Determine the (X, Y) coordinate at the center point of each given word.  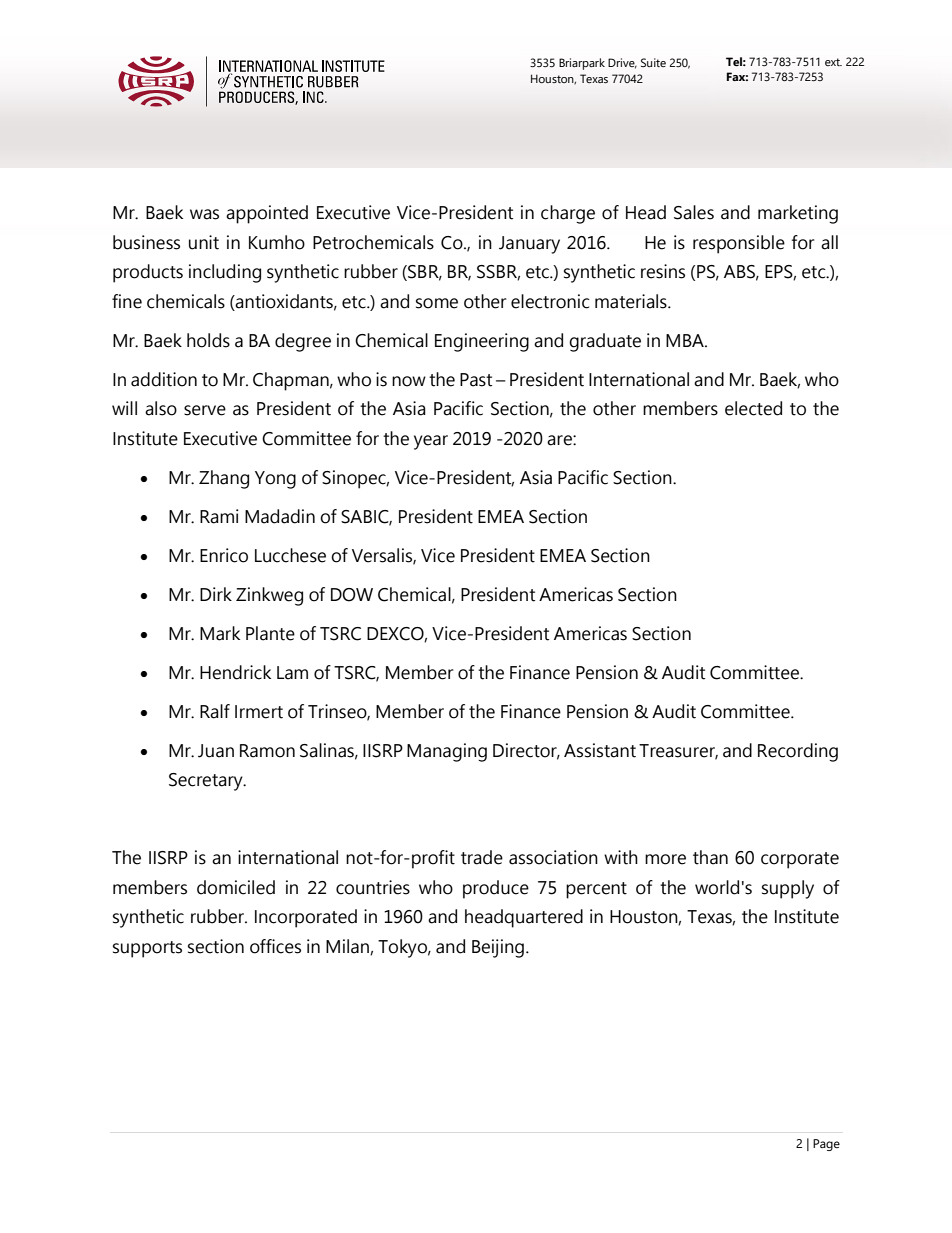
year (431, 442)
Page (826, 1145)
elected (753, 408)
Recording (798, 752)
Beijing (498, 948)
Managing (447, 752)
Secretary (207, 782)
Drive (622, 63)
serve (205, 410)
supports (147, 949)
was (204, 214)
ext (833, 62)
